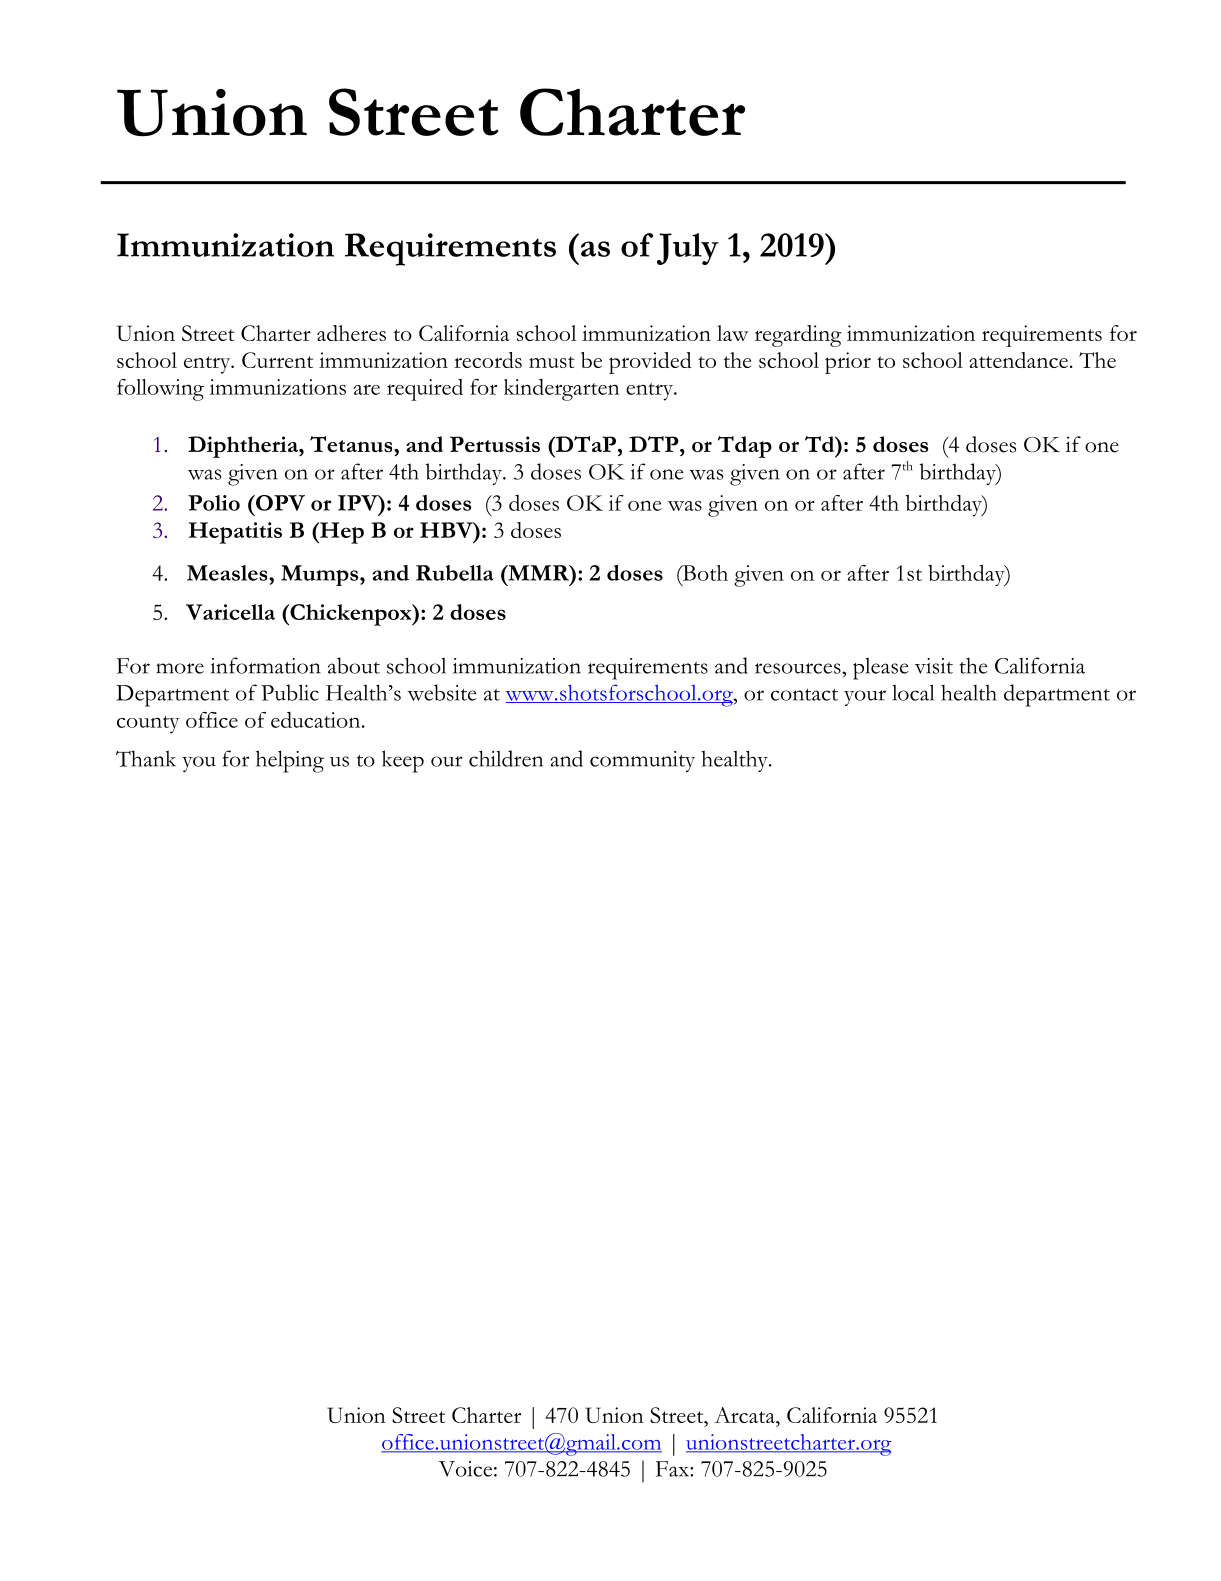 The image size is (1221, 1581). What do you see at coordinates (673, 1469) in the page?
I see `Fax` at bounding box center [673, 1469].
